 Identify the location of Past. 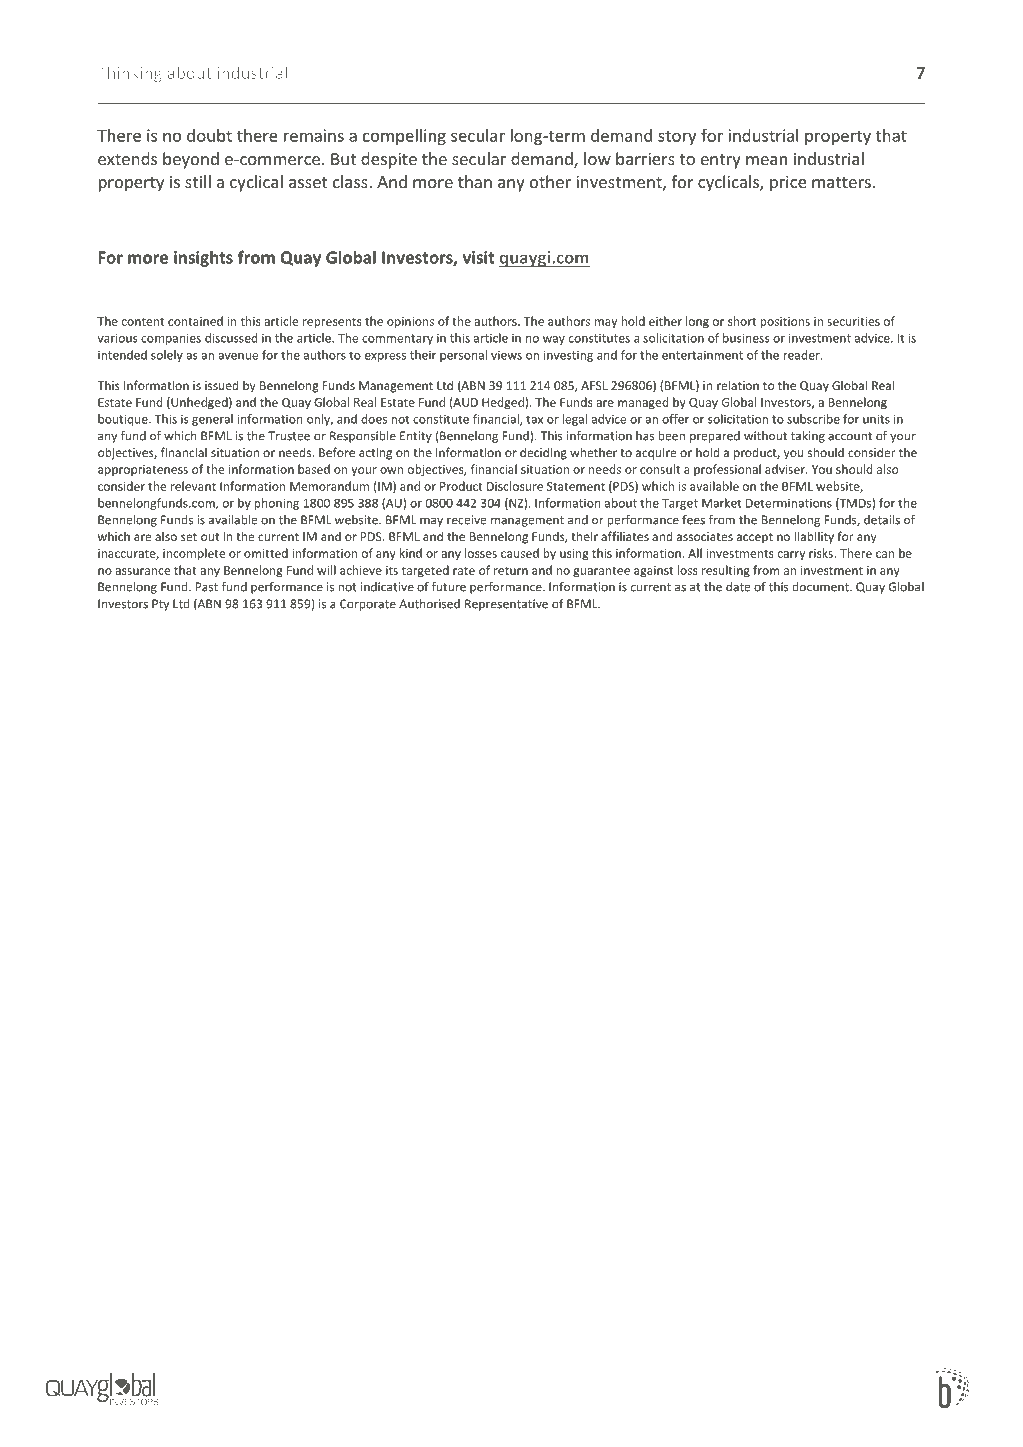
(207, 587).
